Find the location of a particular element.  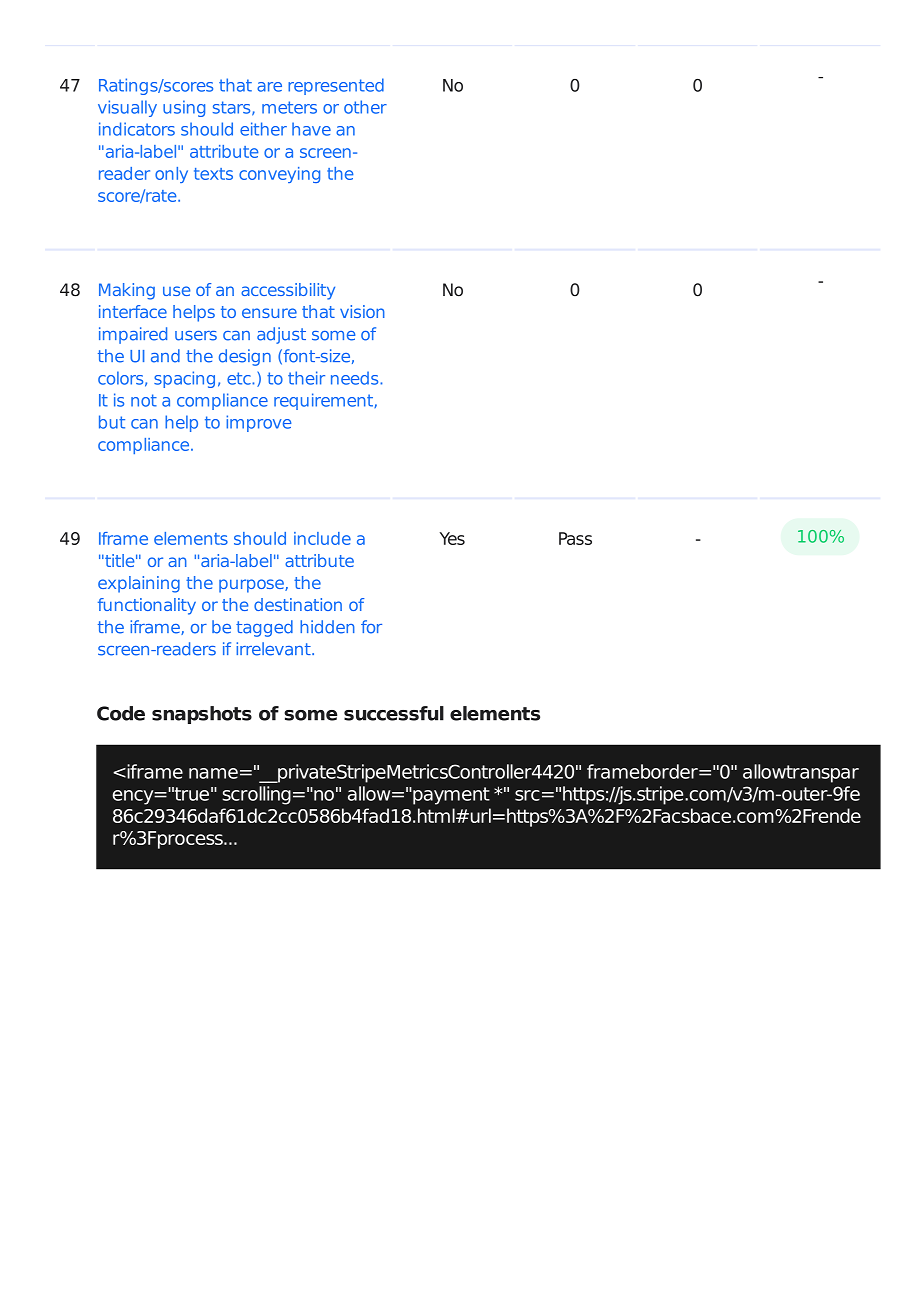

needs is located at coordinates (356, 378).
